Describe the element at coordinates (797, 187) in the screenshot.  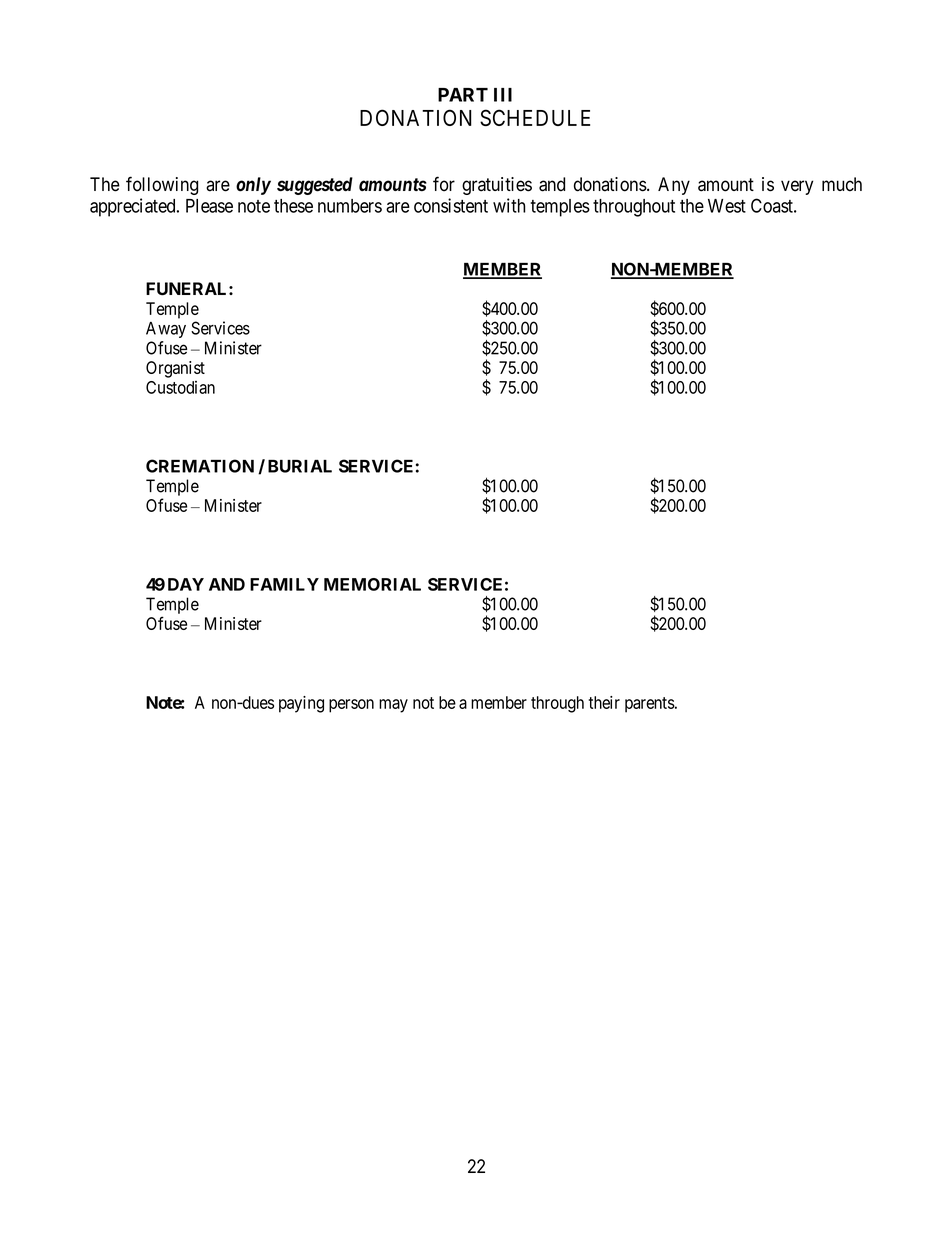
I see `very` at that location.
